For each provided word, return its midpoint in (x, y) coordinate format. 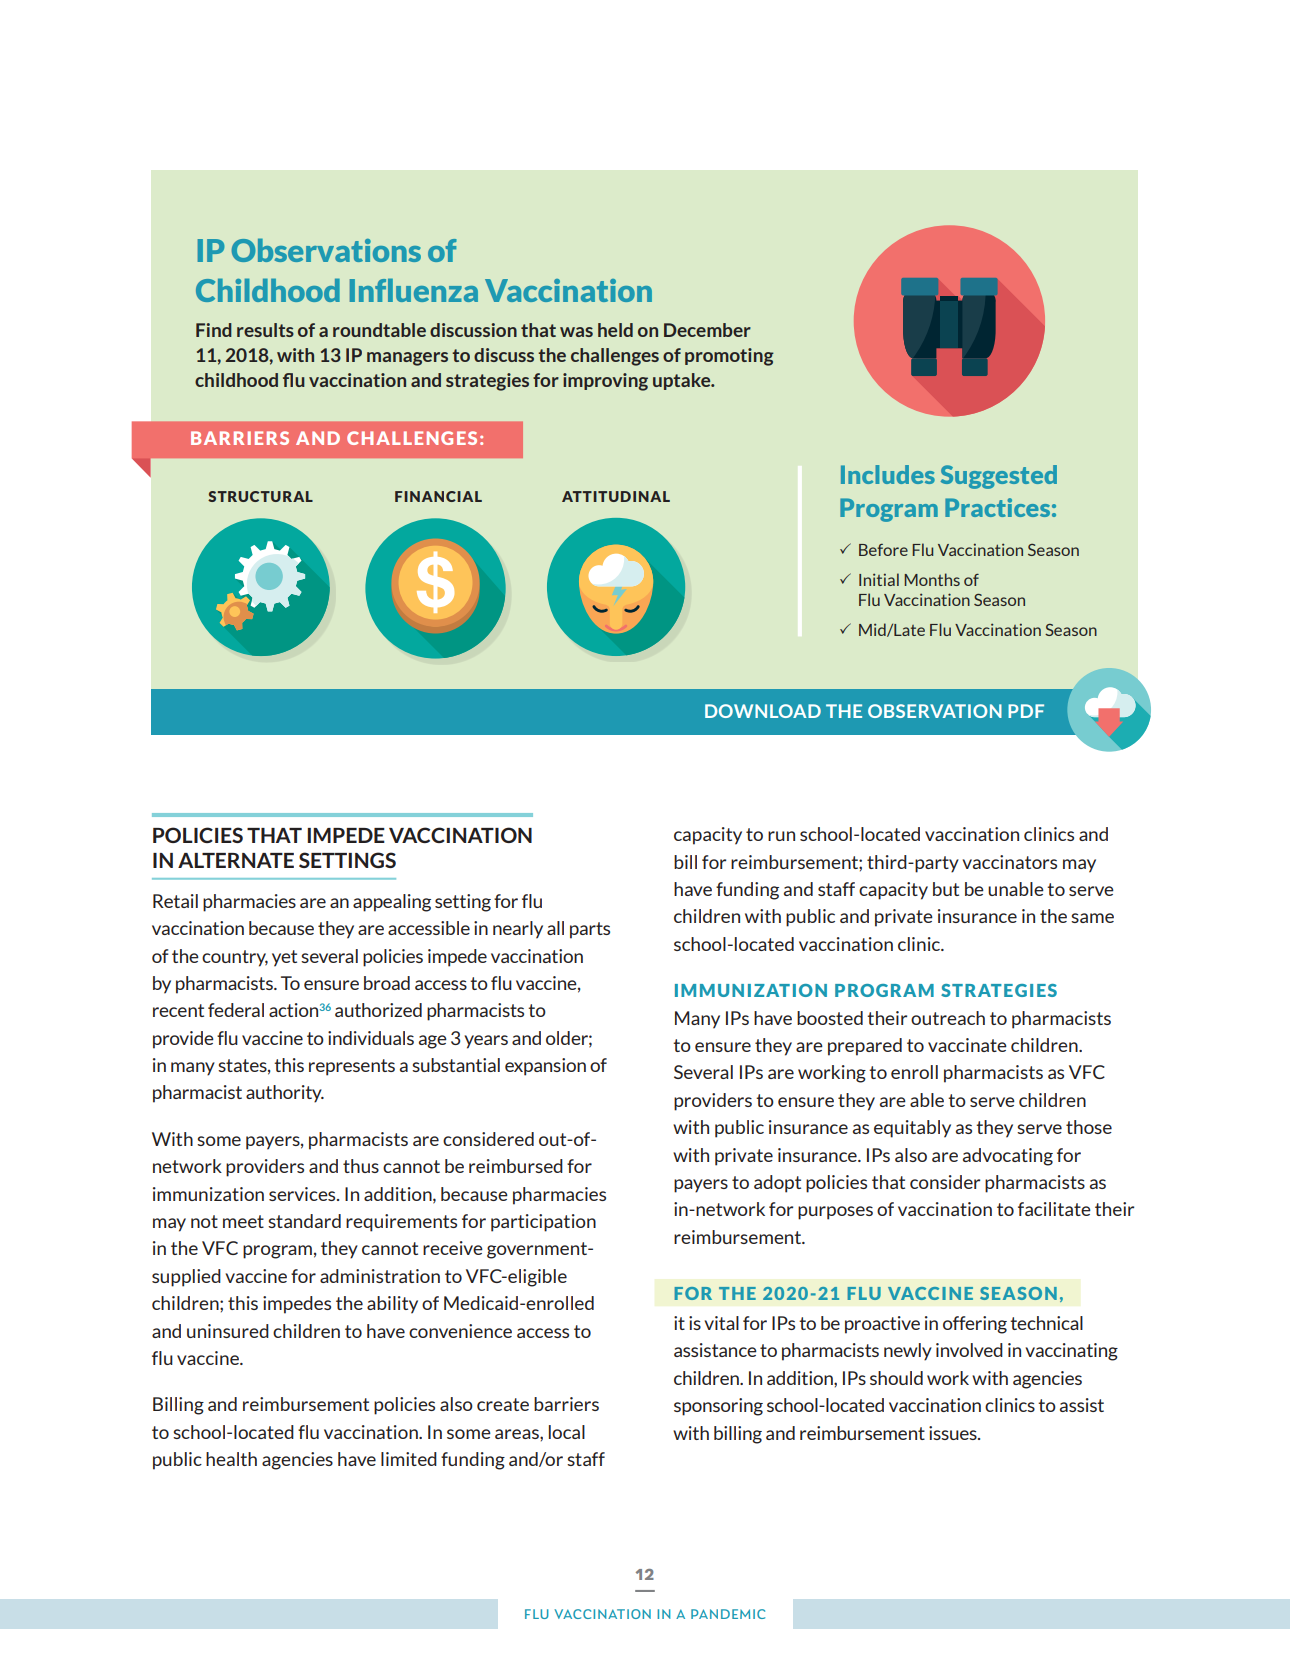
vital (721, 1323)
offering (975, 1325)
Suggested (999, 477)
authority (285, 1094)
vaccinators (1009, 862)
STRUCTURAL (260, 496)
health (231, 1459)
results (265, 330)
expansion (545, 1067)
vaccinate (967, 1045)
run (781, 836)
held (615, 330)
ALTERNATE (236, 860)
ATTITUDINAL (616, 496)
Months (932, 579)
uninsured (228, 1331)
